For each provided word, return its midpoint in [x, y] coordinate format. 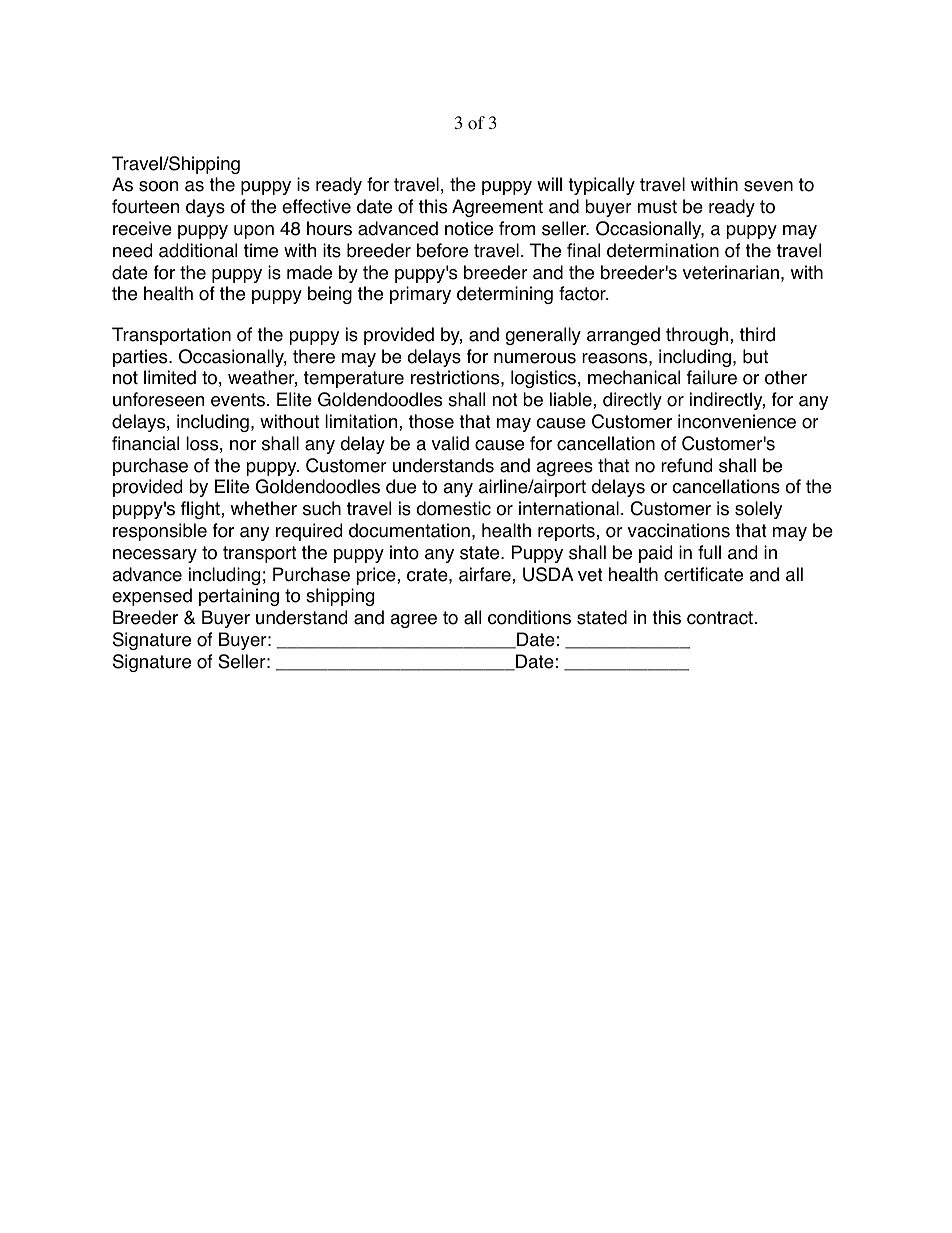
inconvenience [737, 421]
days [205, 208]
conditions [529, 617]
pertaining [239, 597]
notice [469, 228]
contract [720, 618]
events [238, 400]
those [431, 421]
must [657, 207]
